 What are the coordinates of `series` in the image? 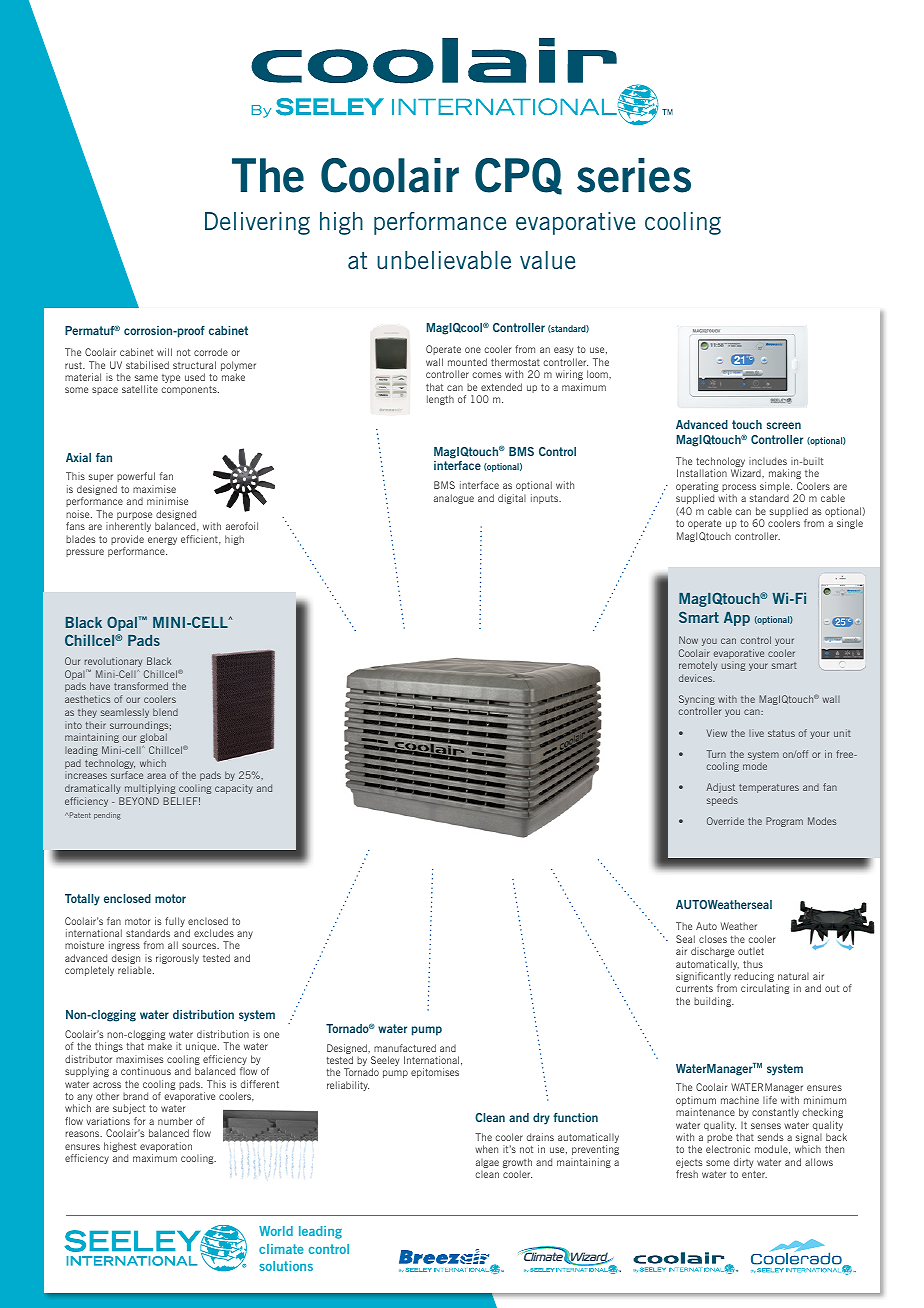 It's located at (634, 175).
